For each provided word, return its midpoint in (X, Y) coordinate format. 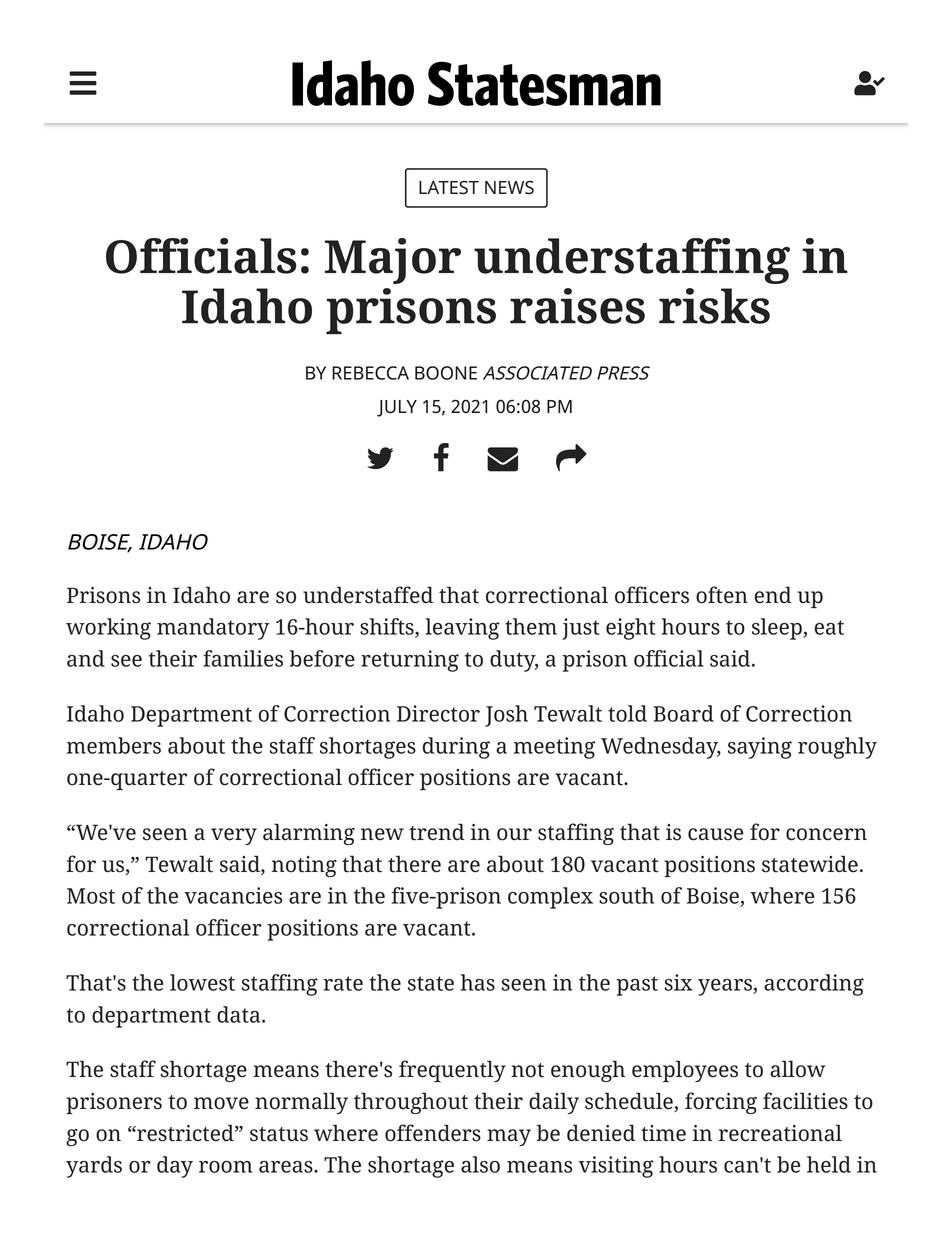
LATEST (449, 187)
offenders (433, 1133)
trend (437, 832)
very (234, 836)
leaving (462, 629)
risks (714, 306)
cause (715, 834)
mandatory (213, 629)
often (722, 595)
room (225, 1167)
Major (393, 261)
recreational (780, 1133)
